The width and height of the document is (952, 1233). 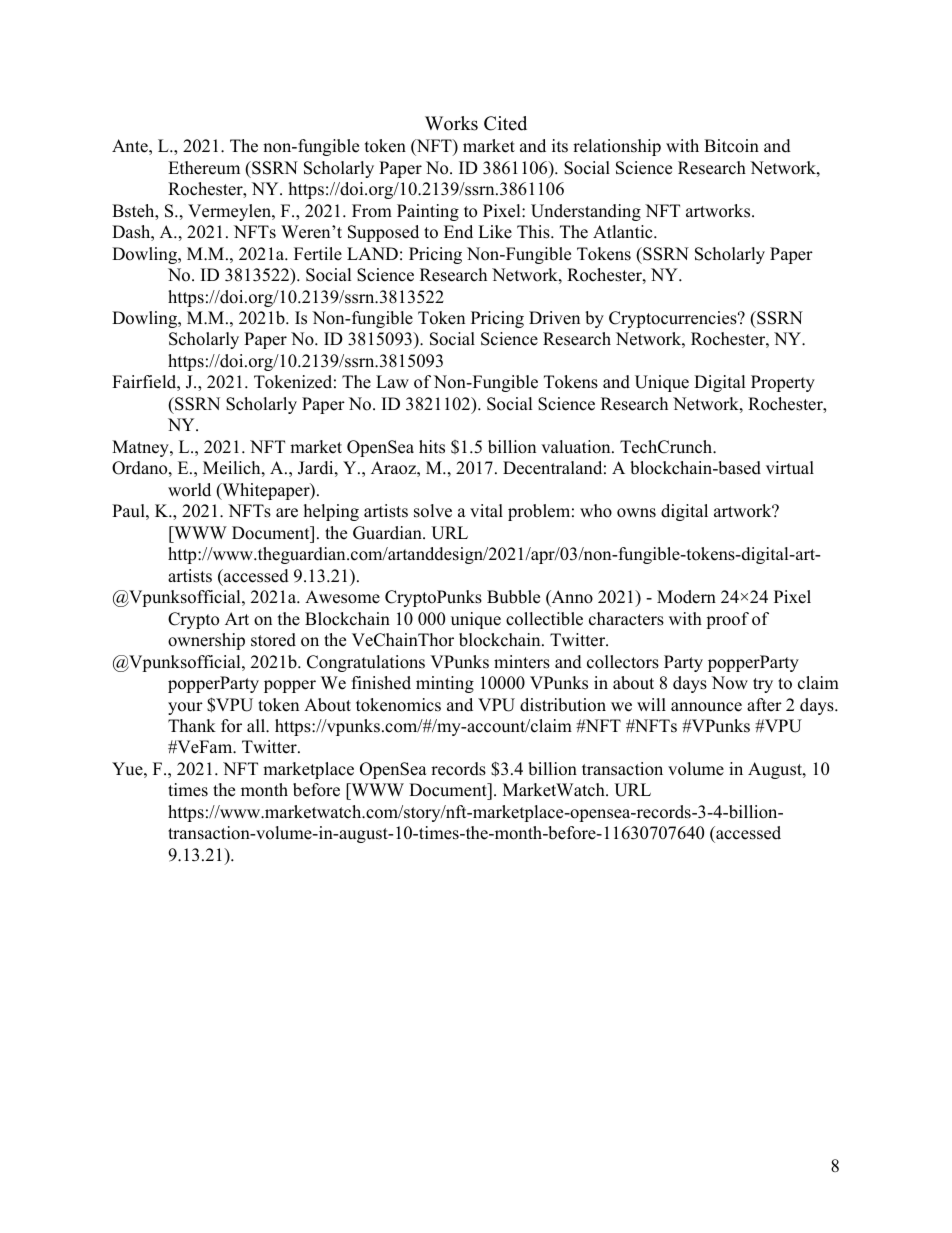 I want to click on your, so click(x=185, y=708).
